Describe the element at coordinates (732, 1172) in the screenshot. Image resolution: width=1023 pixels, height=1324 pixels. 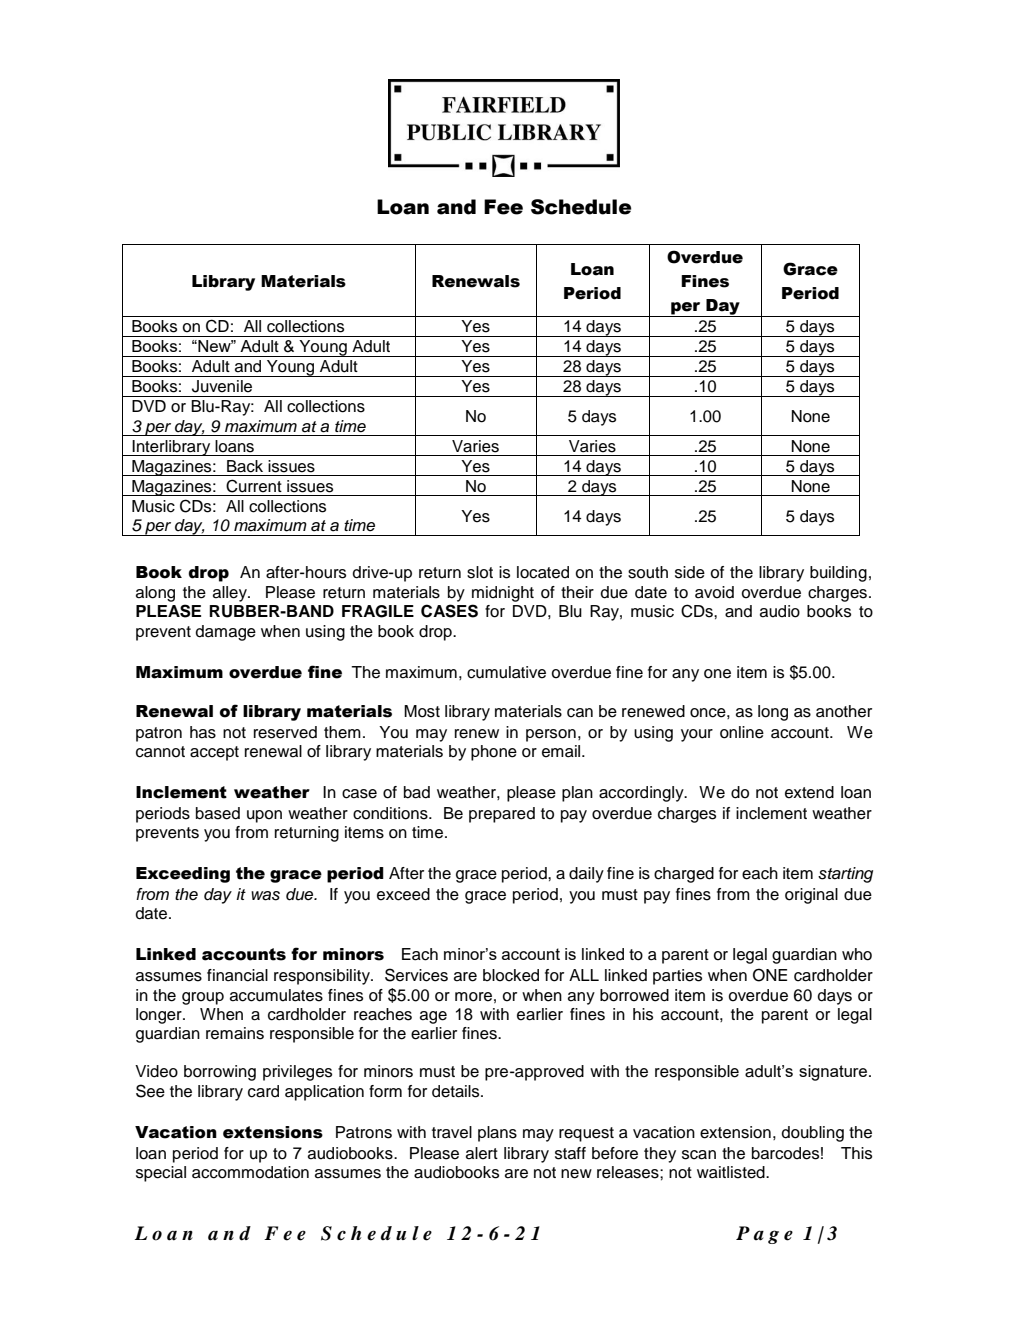
I see `waitlisted` at that location.
